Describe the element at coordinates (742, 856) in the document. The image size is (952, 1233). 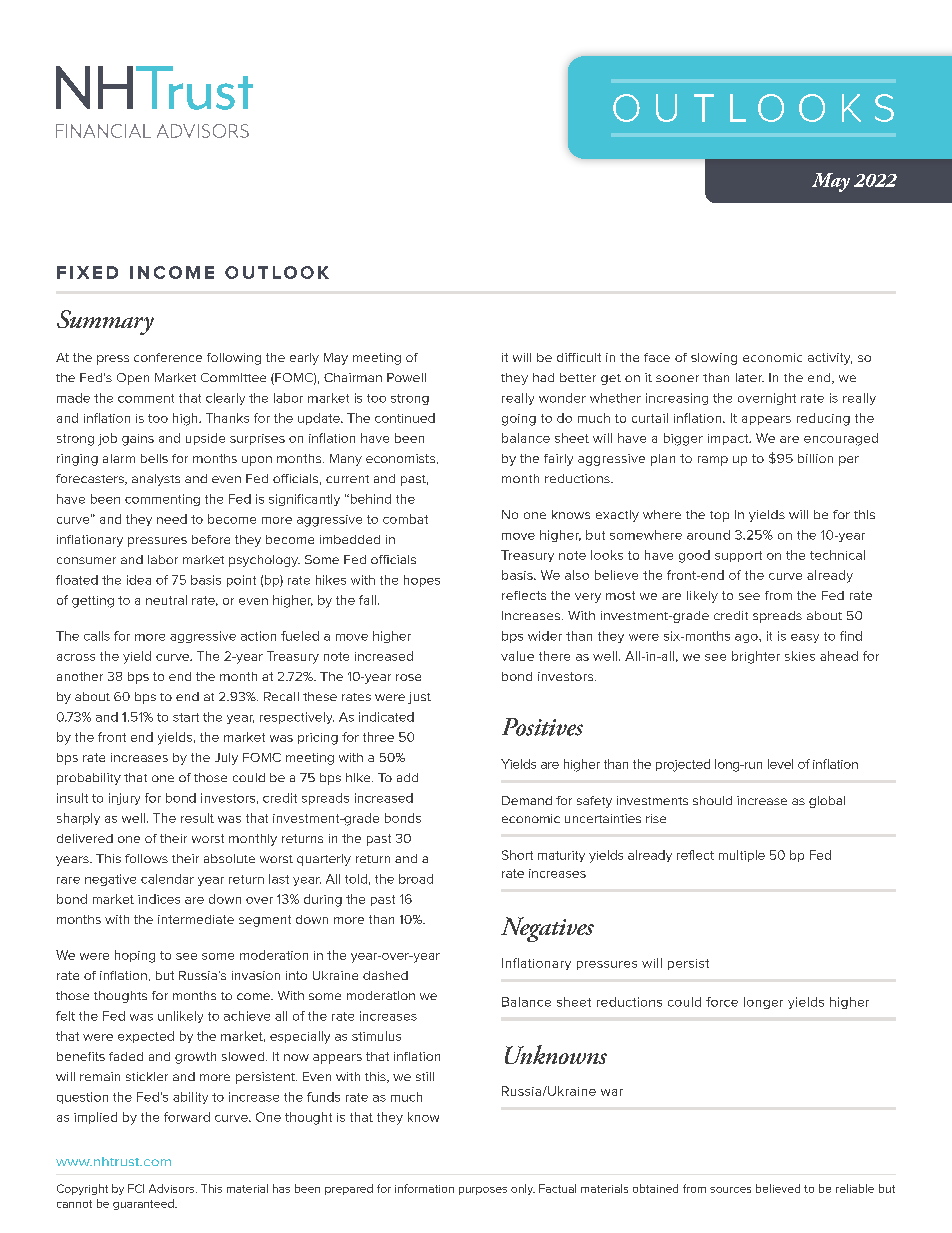
I see `multiple` at that location.
